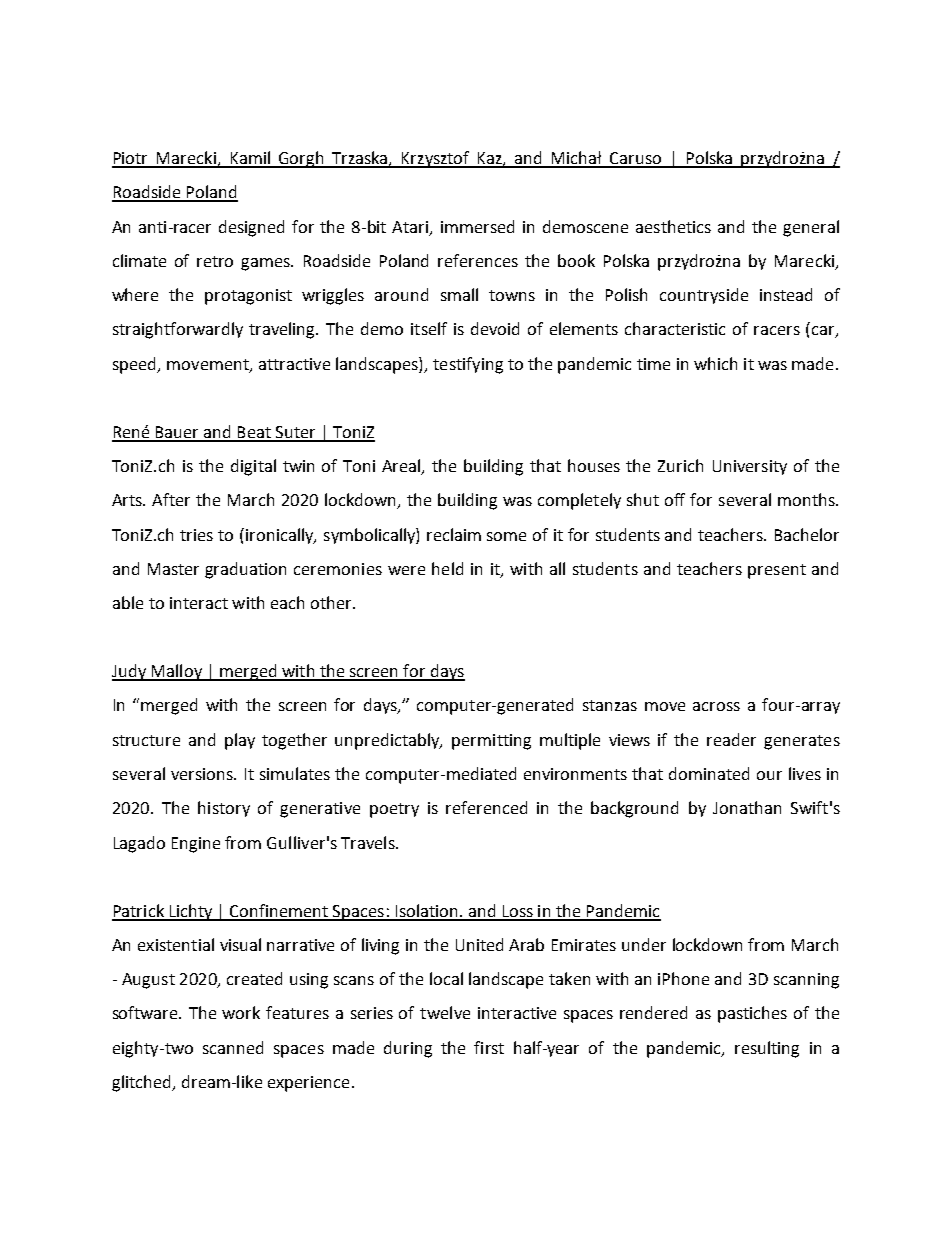 The width and height of the screenshot is (952, 1233). I want to click on versions, so click(203, 774).
